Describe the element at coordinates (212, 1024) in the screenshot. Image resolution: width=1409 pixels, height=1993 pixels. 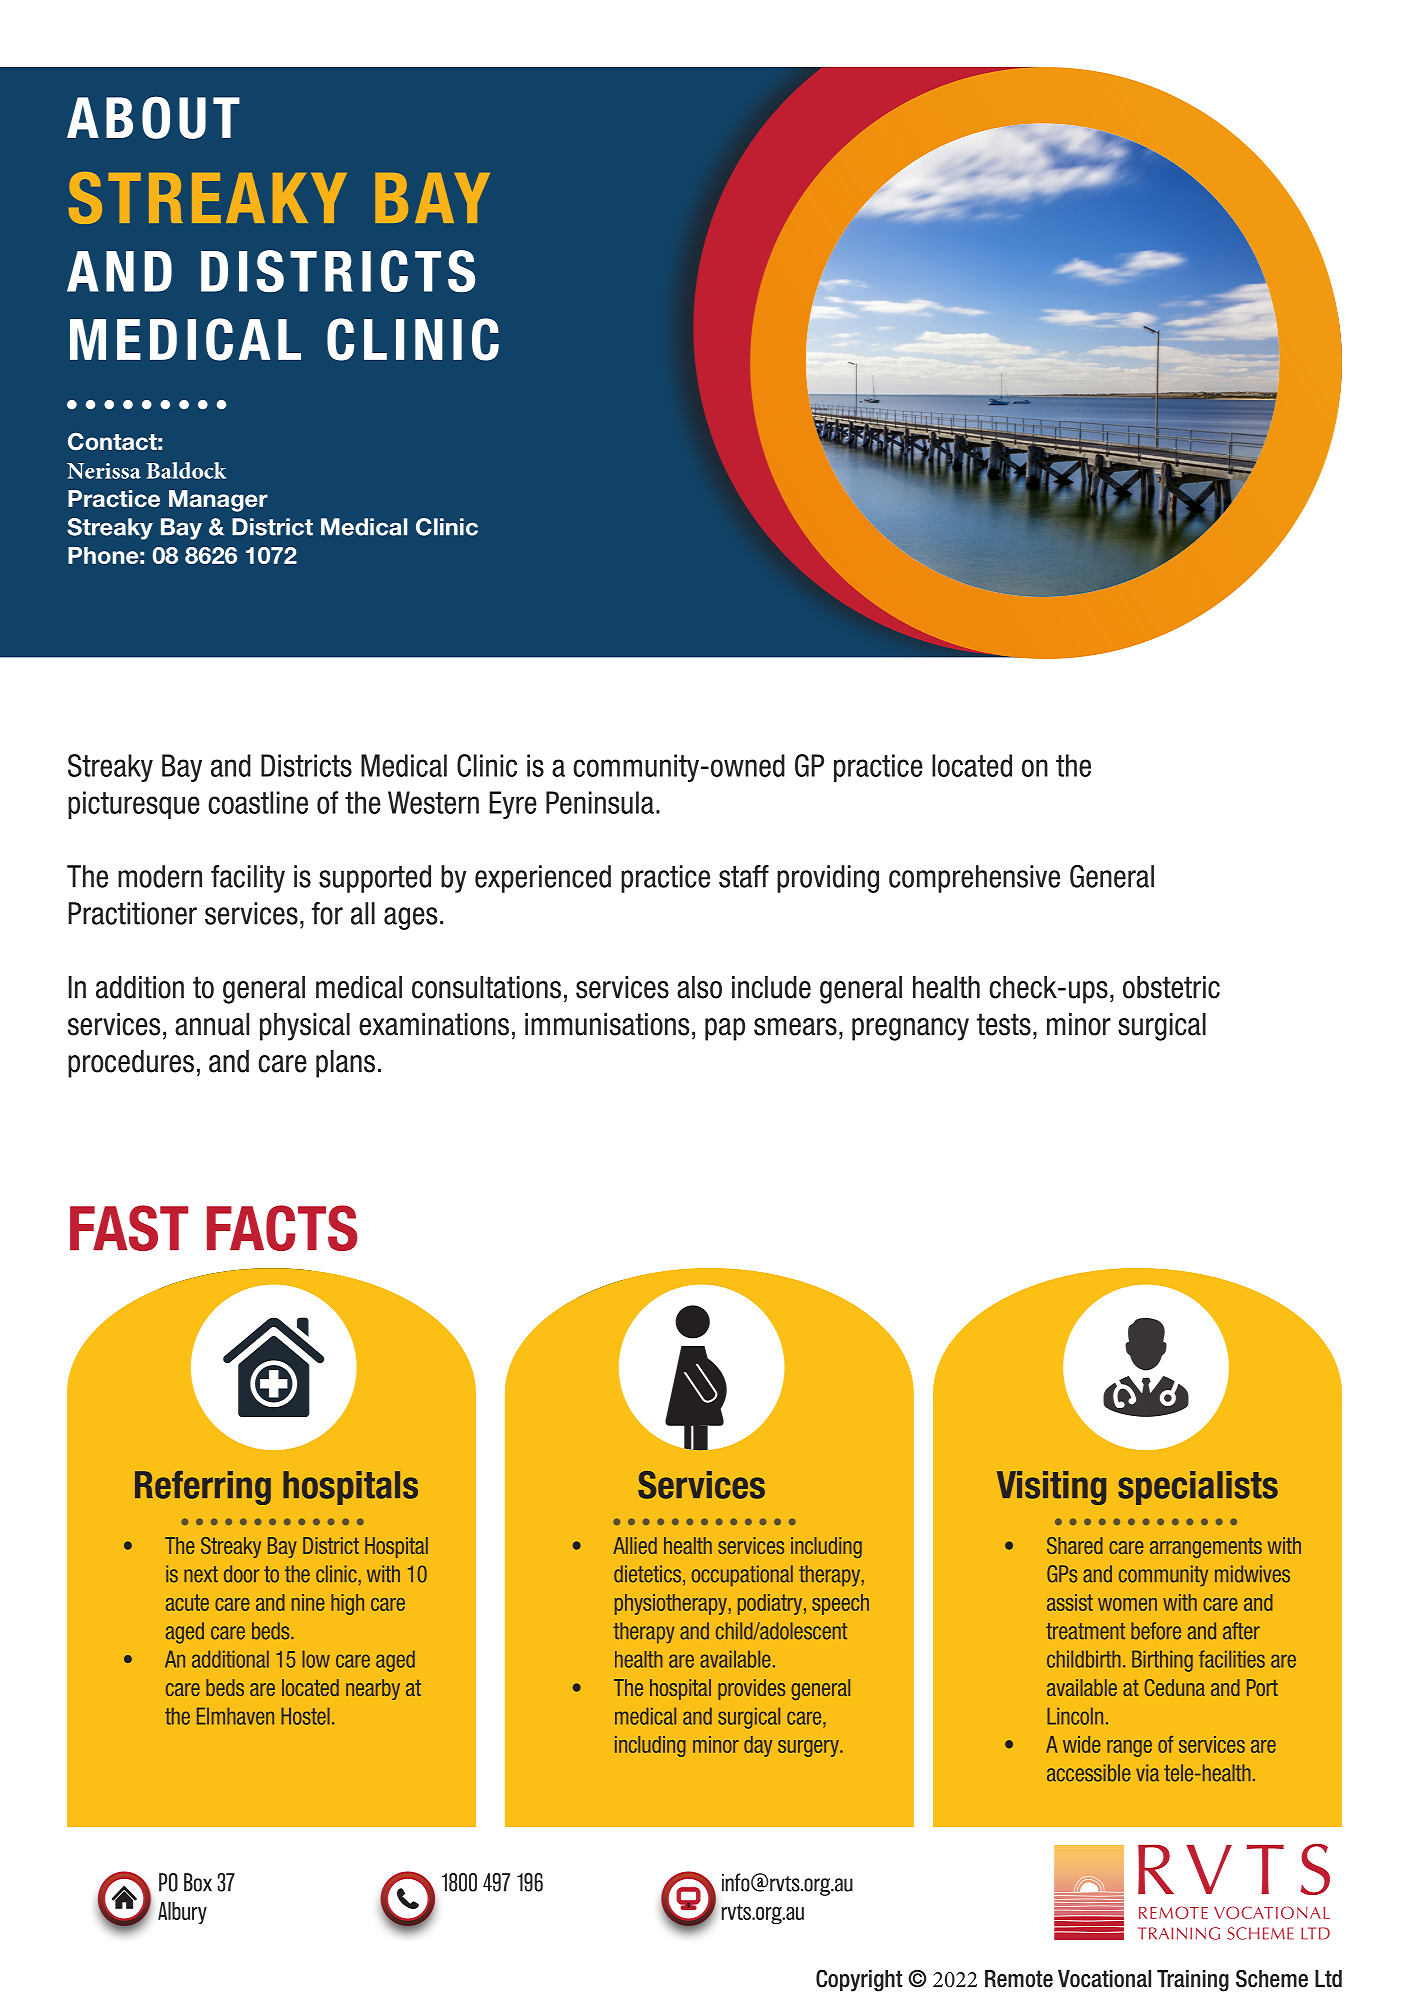
I see `annual` at that location.
